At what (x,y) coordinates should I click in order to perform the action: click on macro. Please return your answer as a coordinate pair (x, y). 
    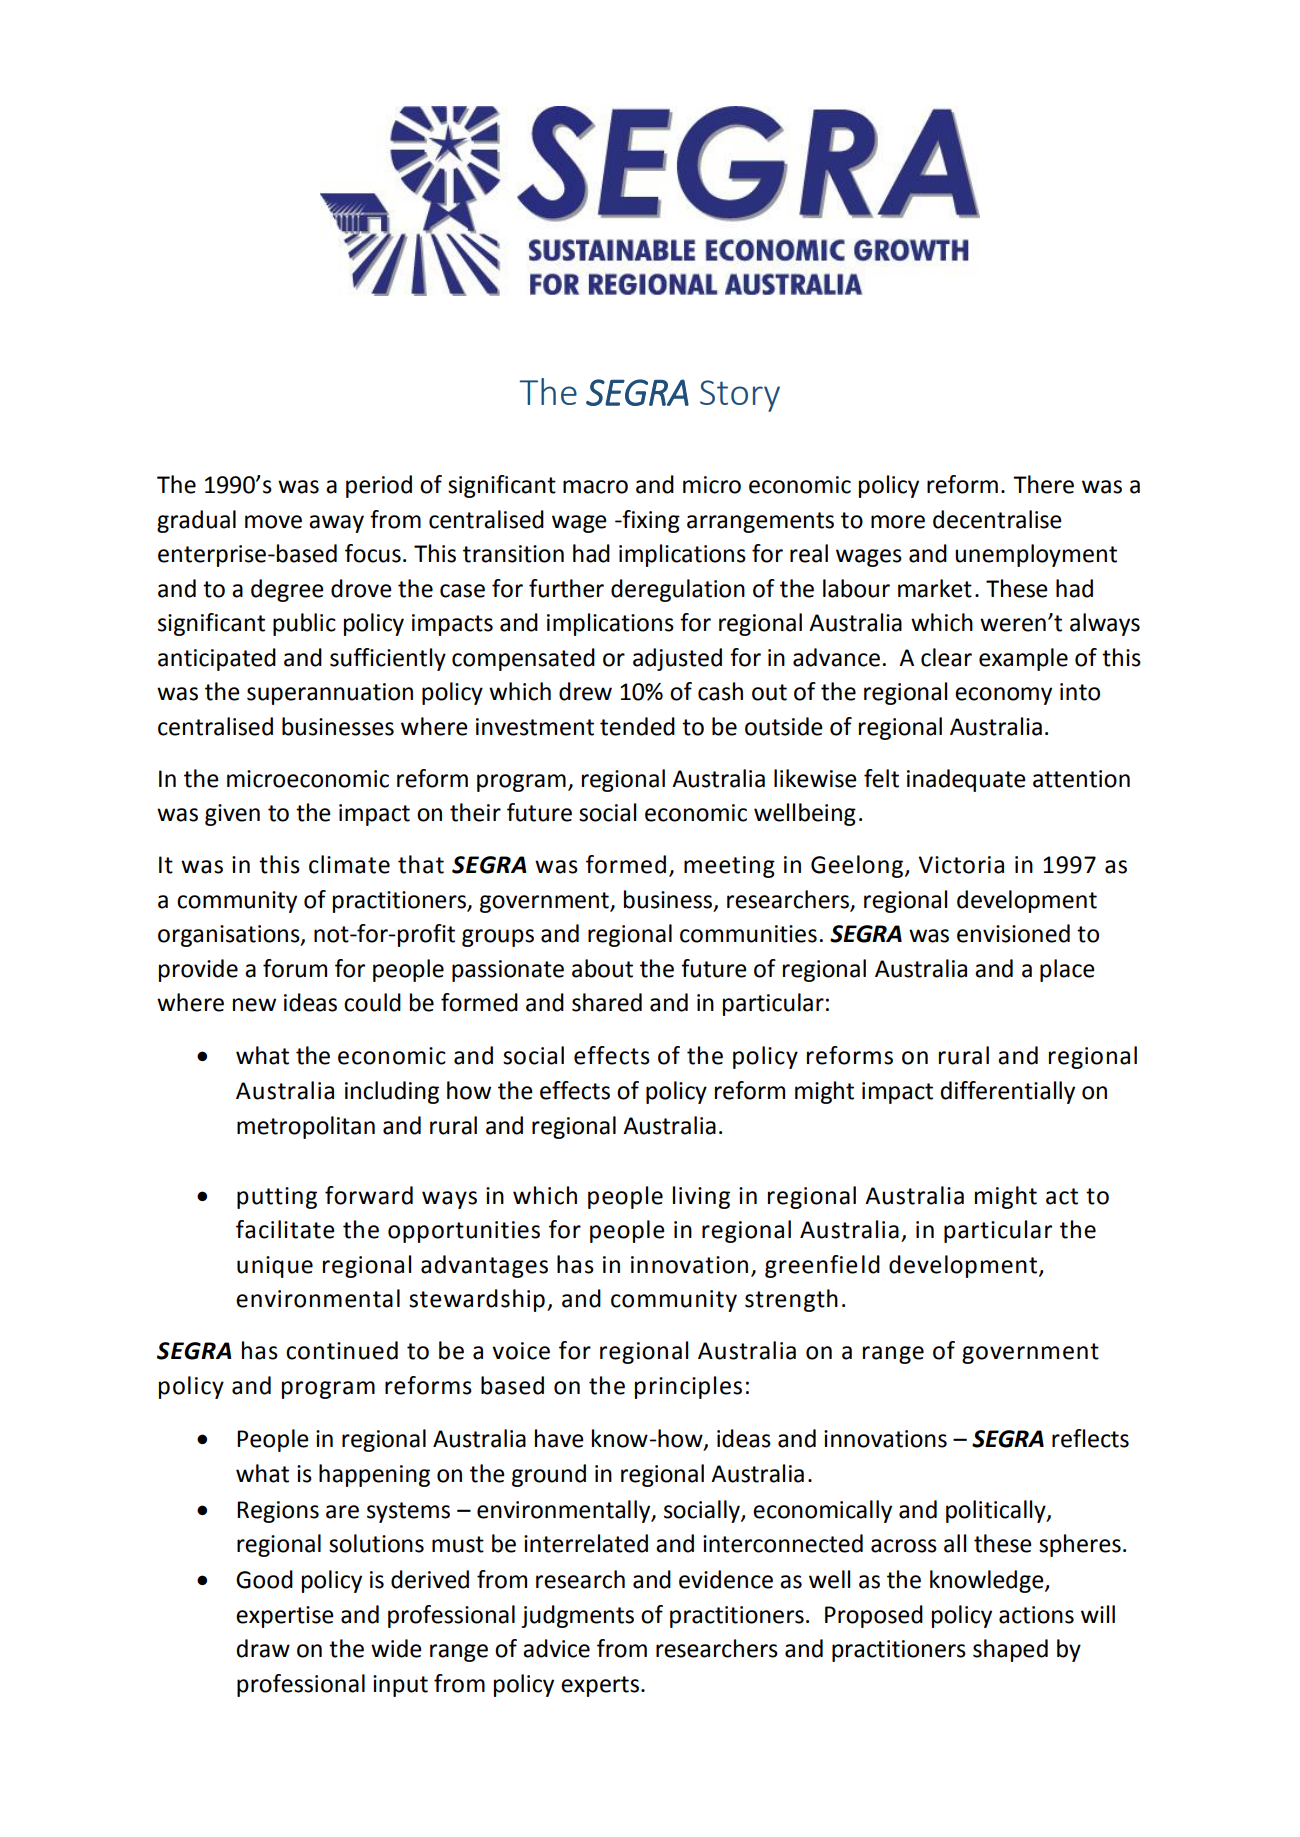
    Looking at the image, I should click on (595, 487).
